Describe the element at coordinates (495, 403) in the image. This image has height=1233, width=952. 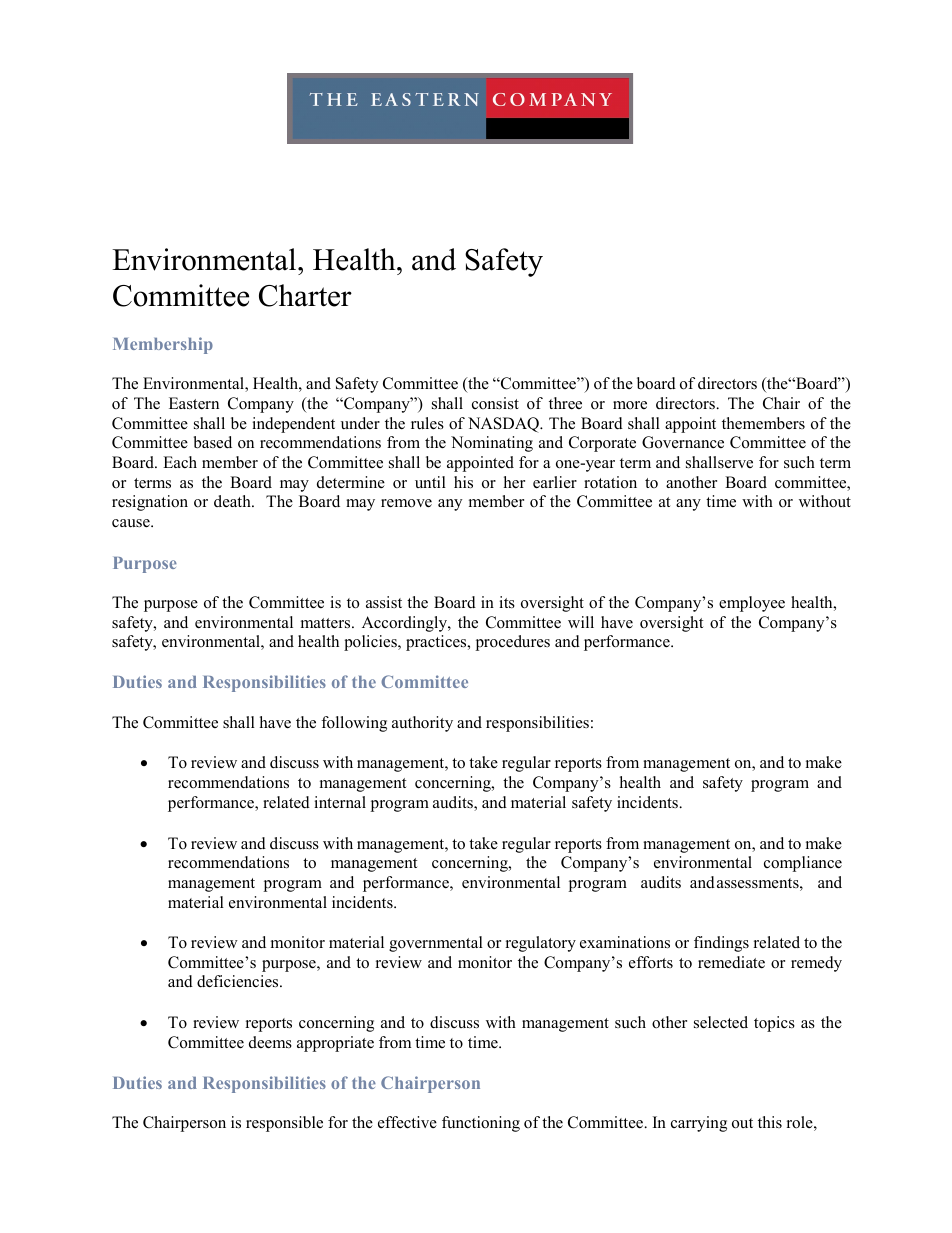
I see `consist` at that location.
